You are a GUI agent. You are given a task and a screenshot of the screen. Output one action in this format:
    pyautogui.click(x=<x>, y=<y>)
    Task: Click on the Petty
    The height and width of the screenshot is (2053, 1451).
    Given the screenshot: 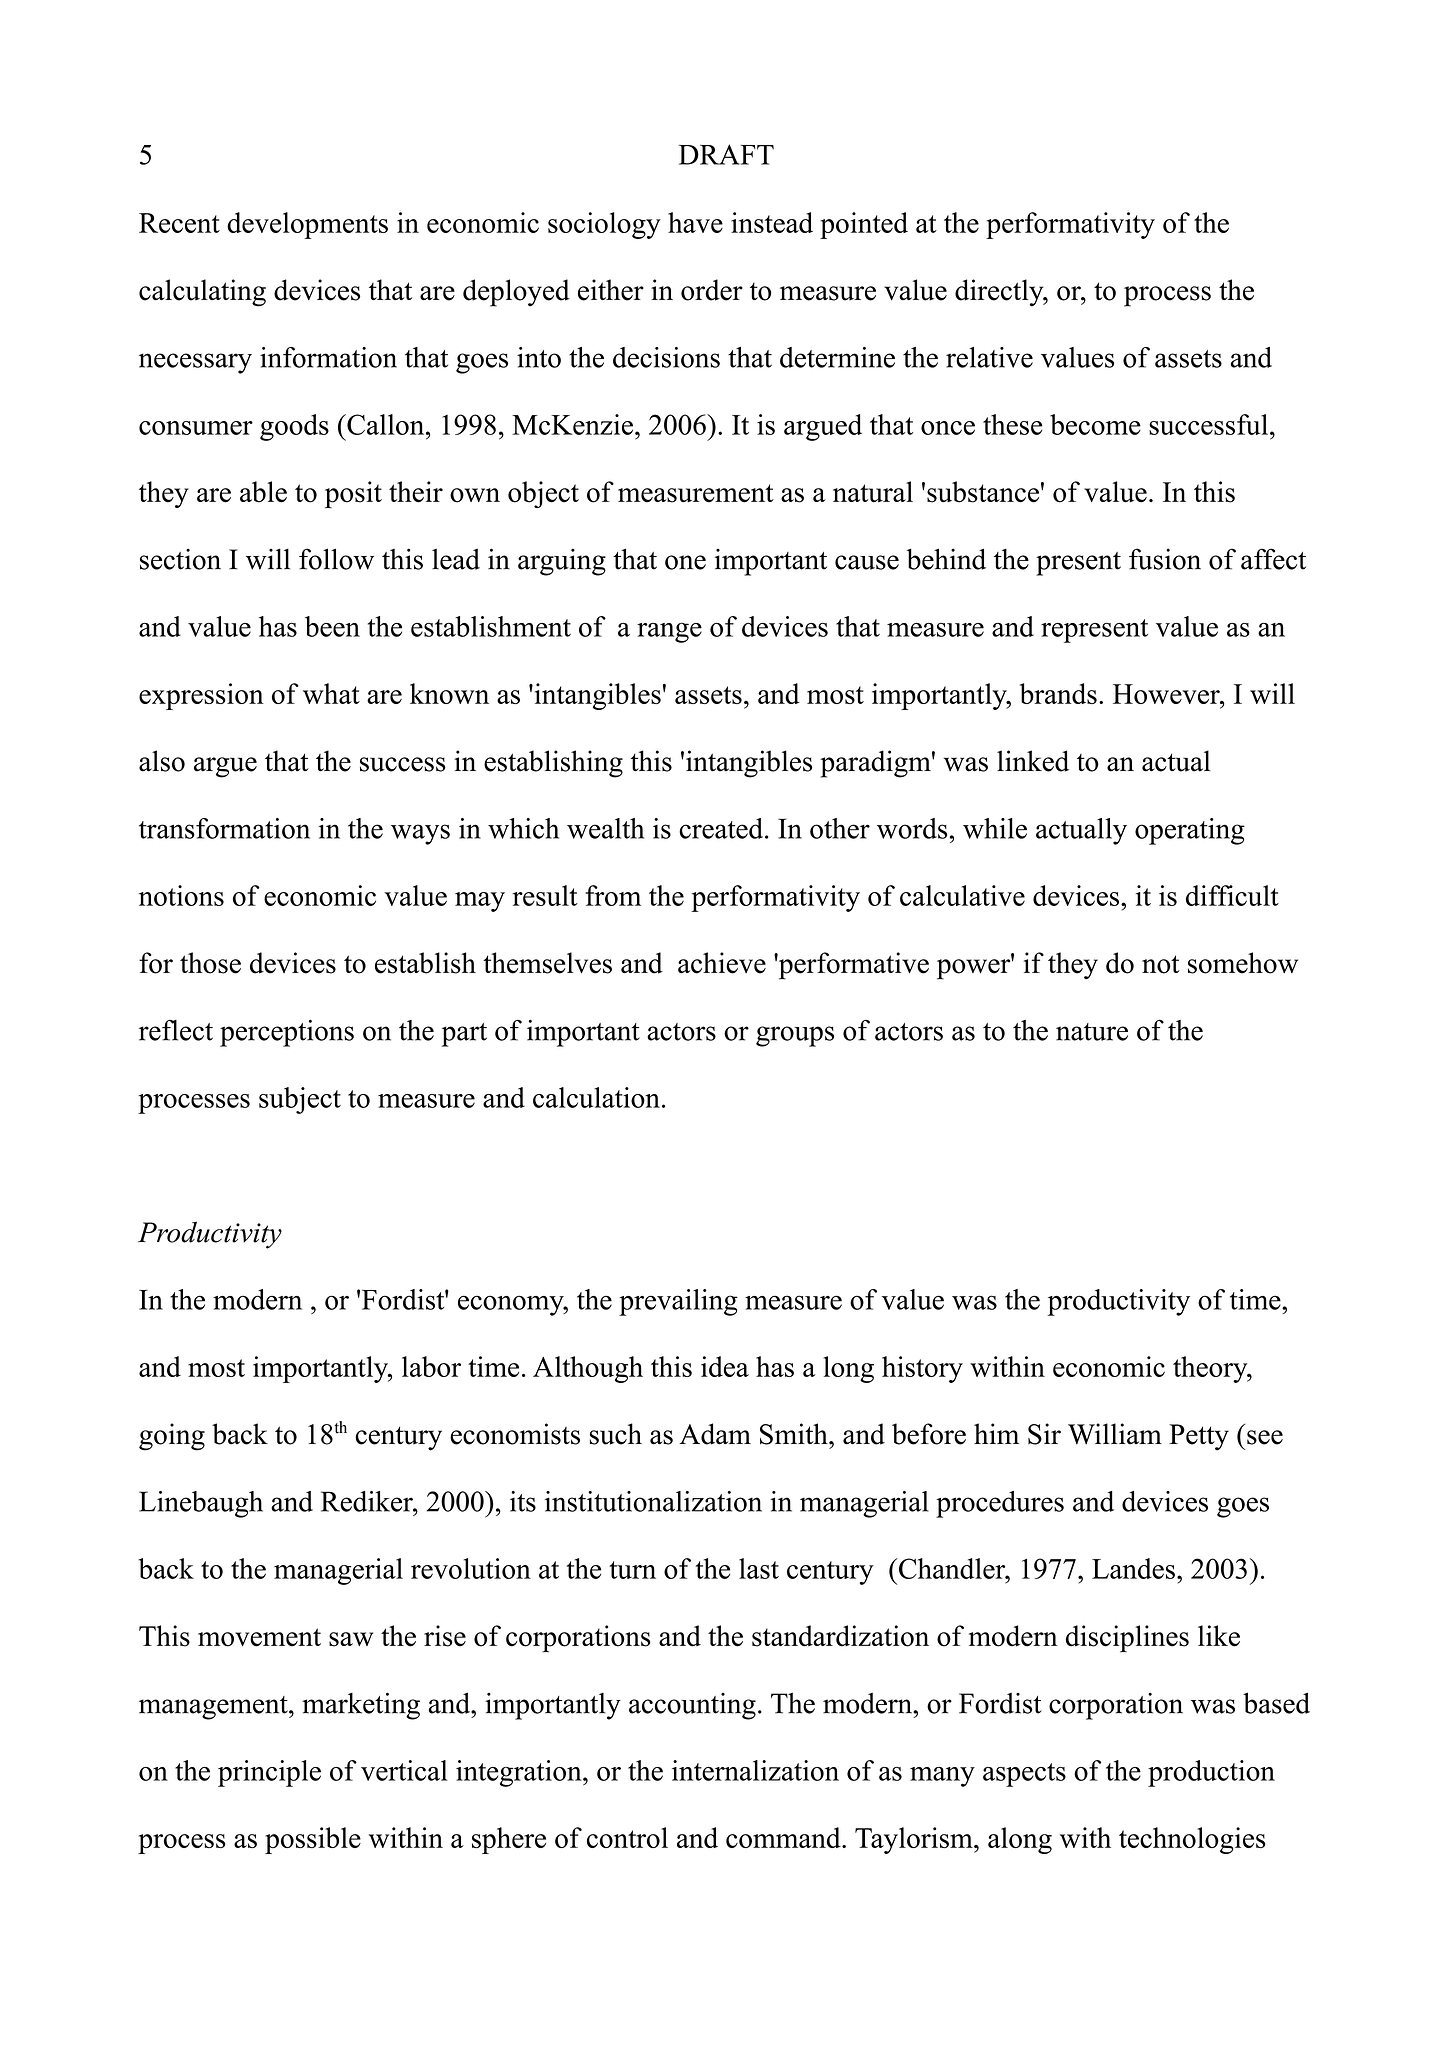 What is the action you would take?
    pyautogui.click(x=1199, y=1437)
